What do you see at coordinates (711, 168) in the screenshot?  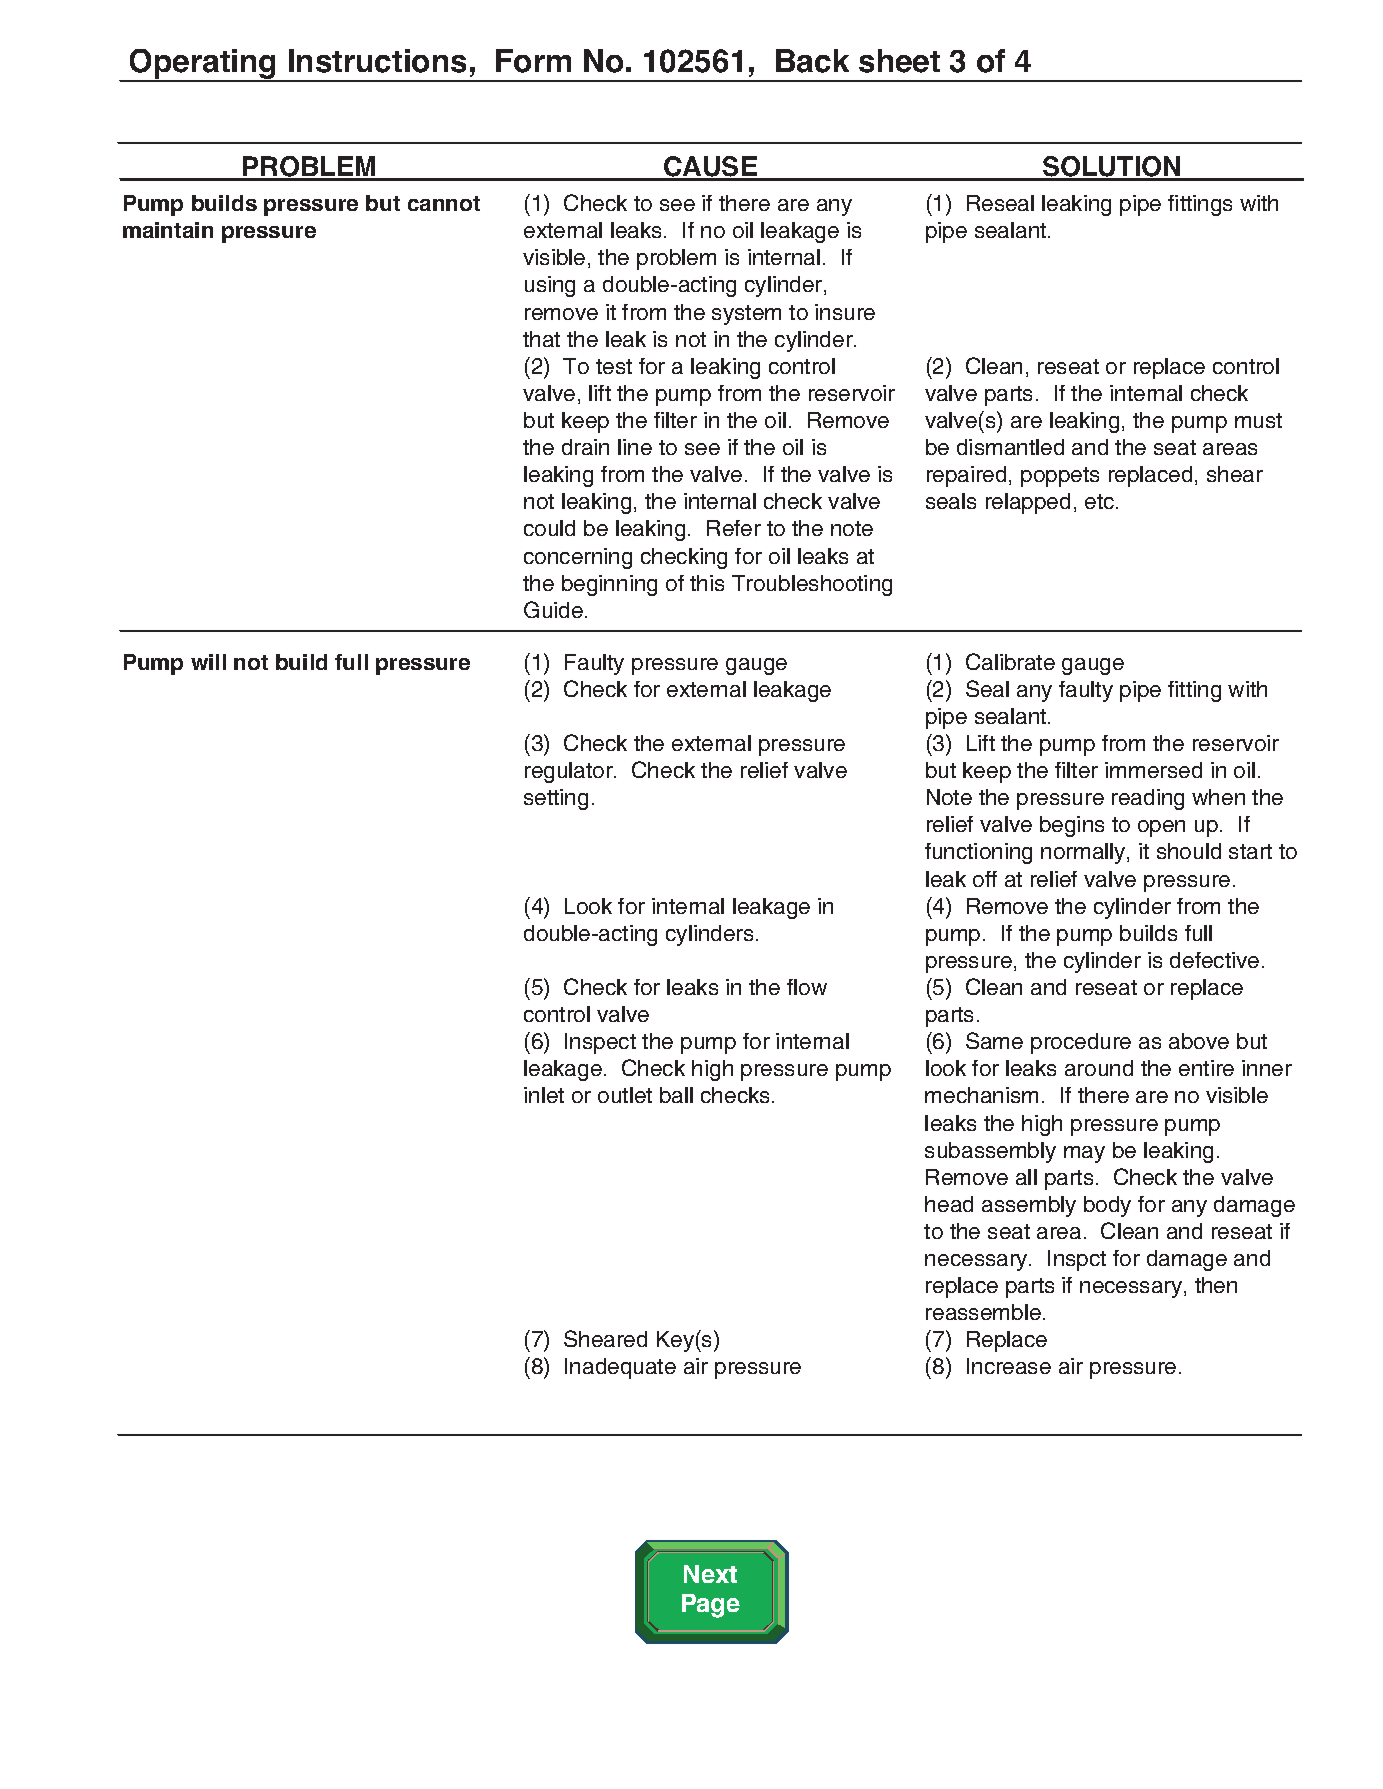 I see `CAUSE` at bounding box center [711, 168].
